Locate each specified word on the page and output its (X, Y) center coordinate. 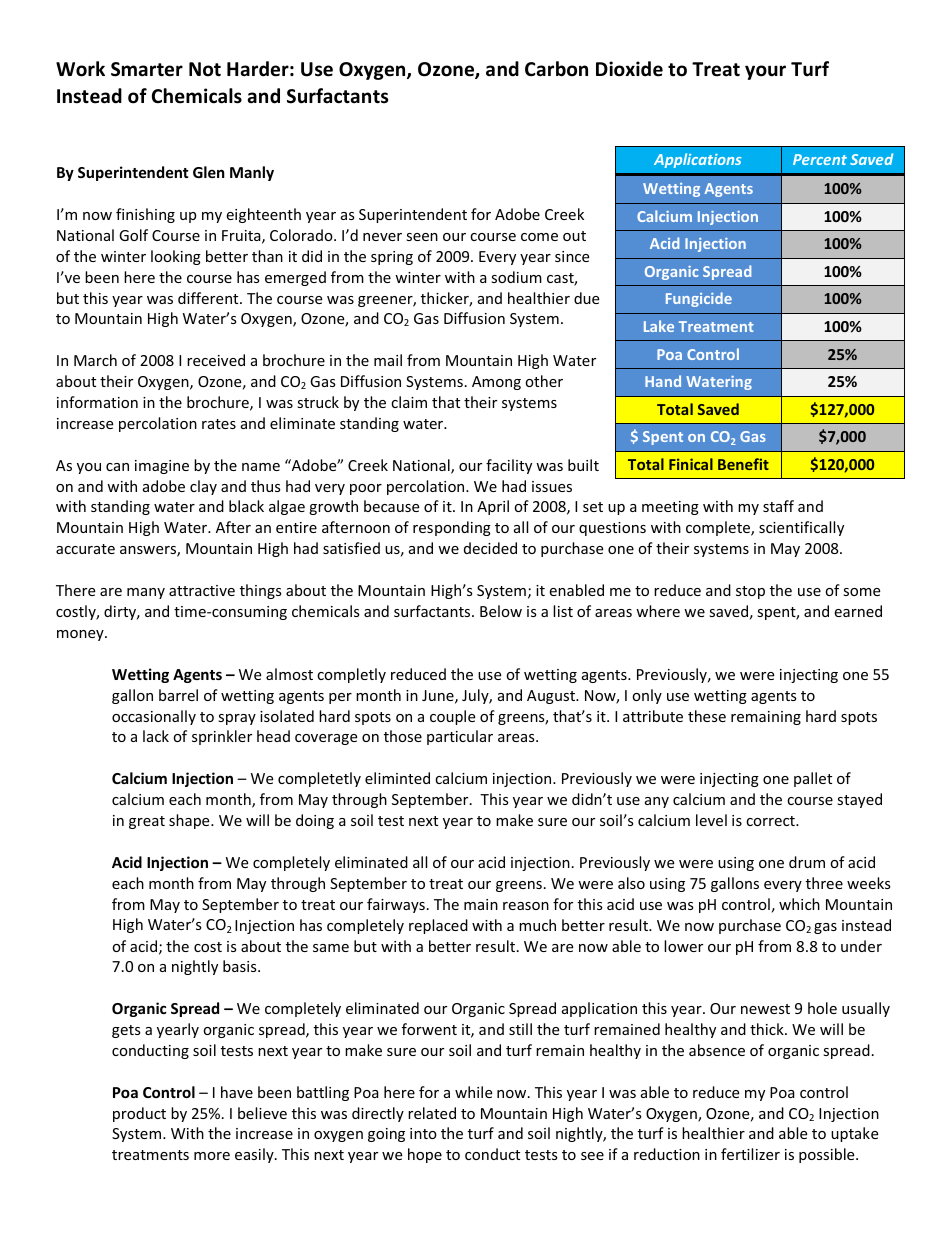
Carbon (556, 69)
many (146, 593)
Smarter (147, 69)
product (139, 1114)
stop (750, 592)
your (765, 72)
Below (501, 611)
